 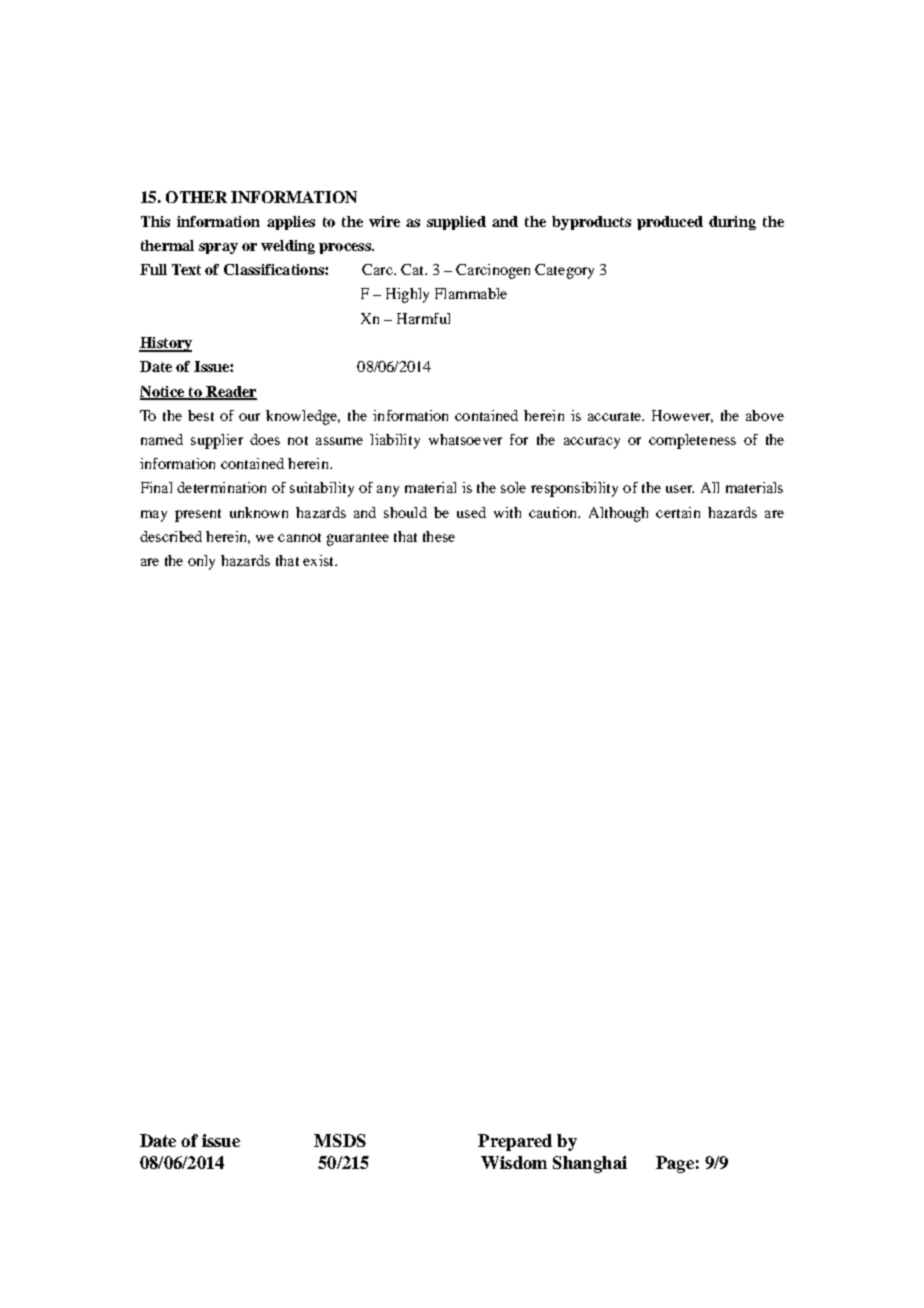 I want to click on produced, so click(x=670, y=223).
